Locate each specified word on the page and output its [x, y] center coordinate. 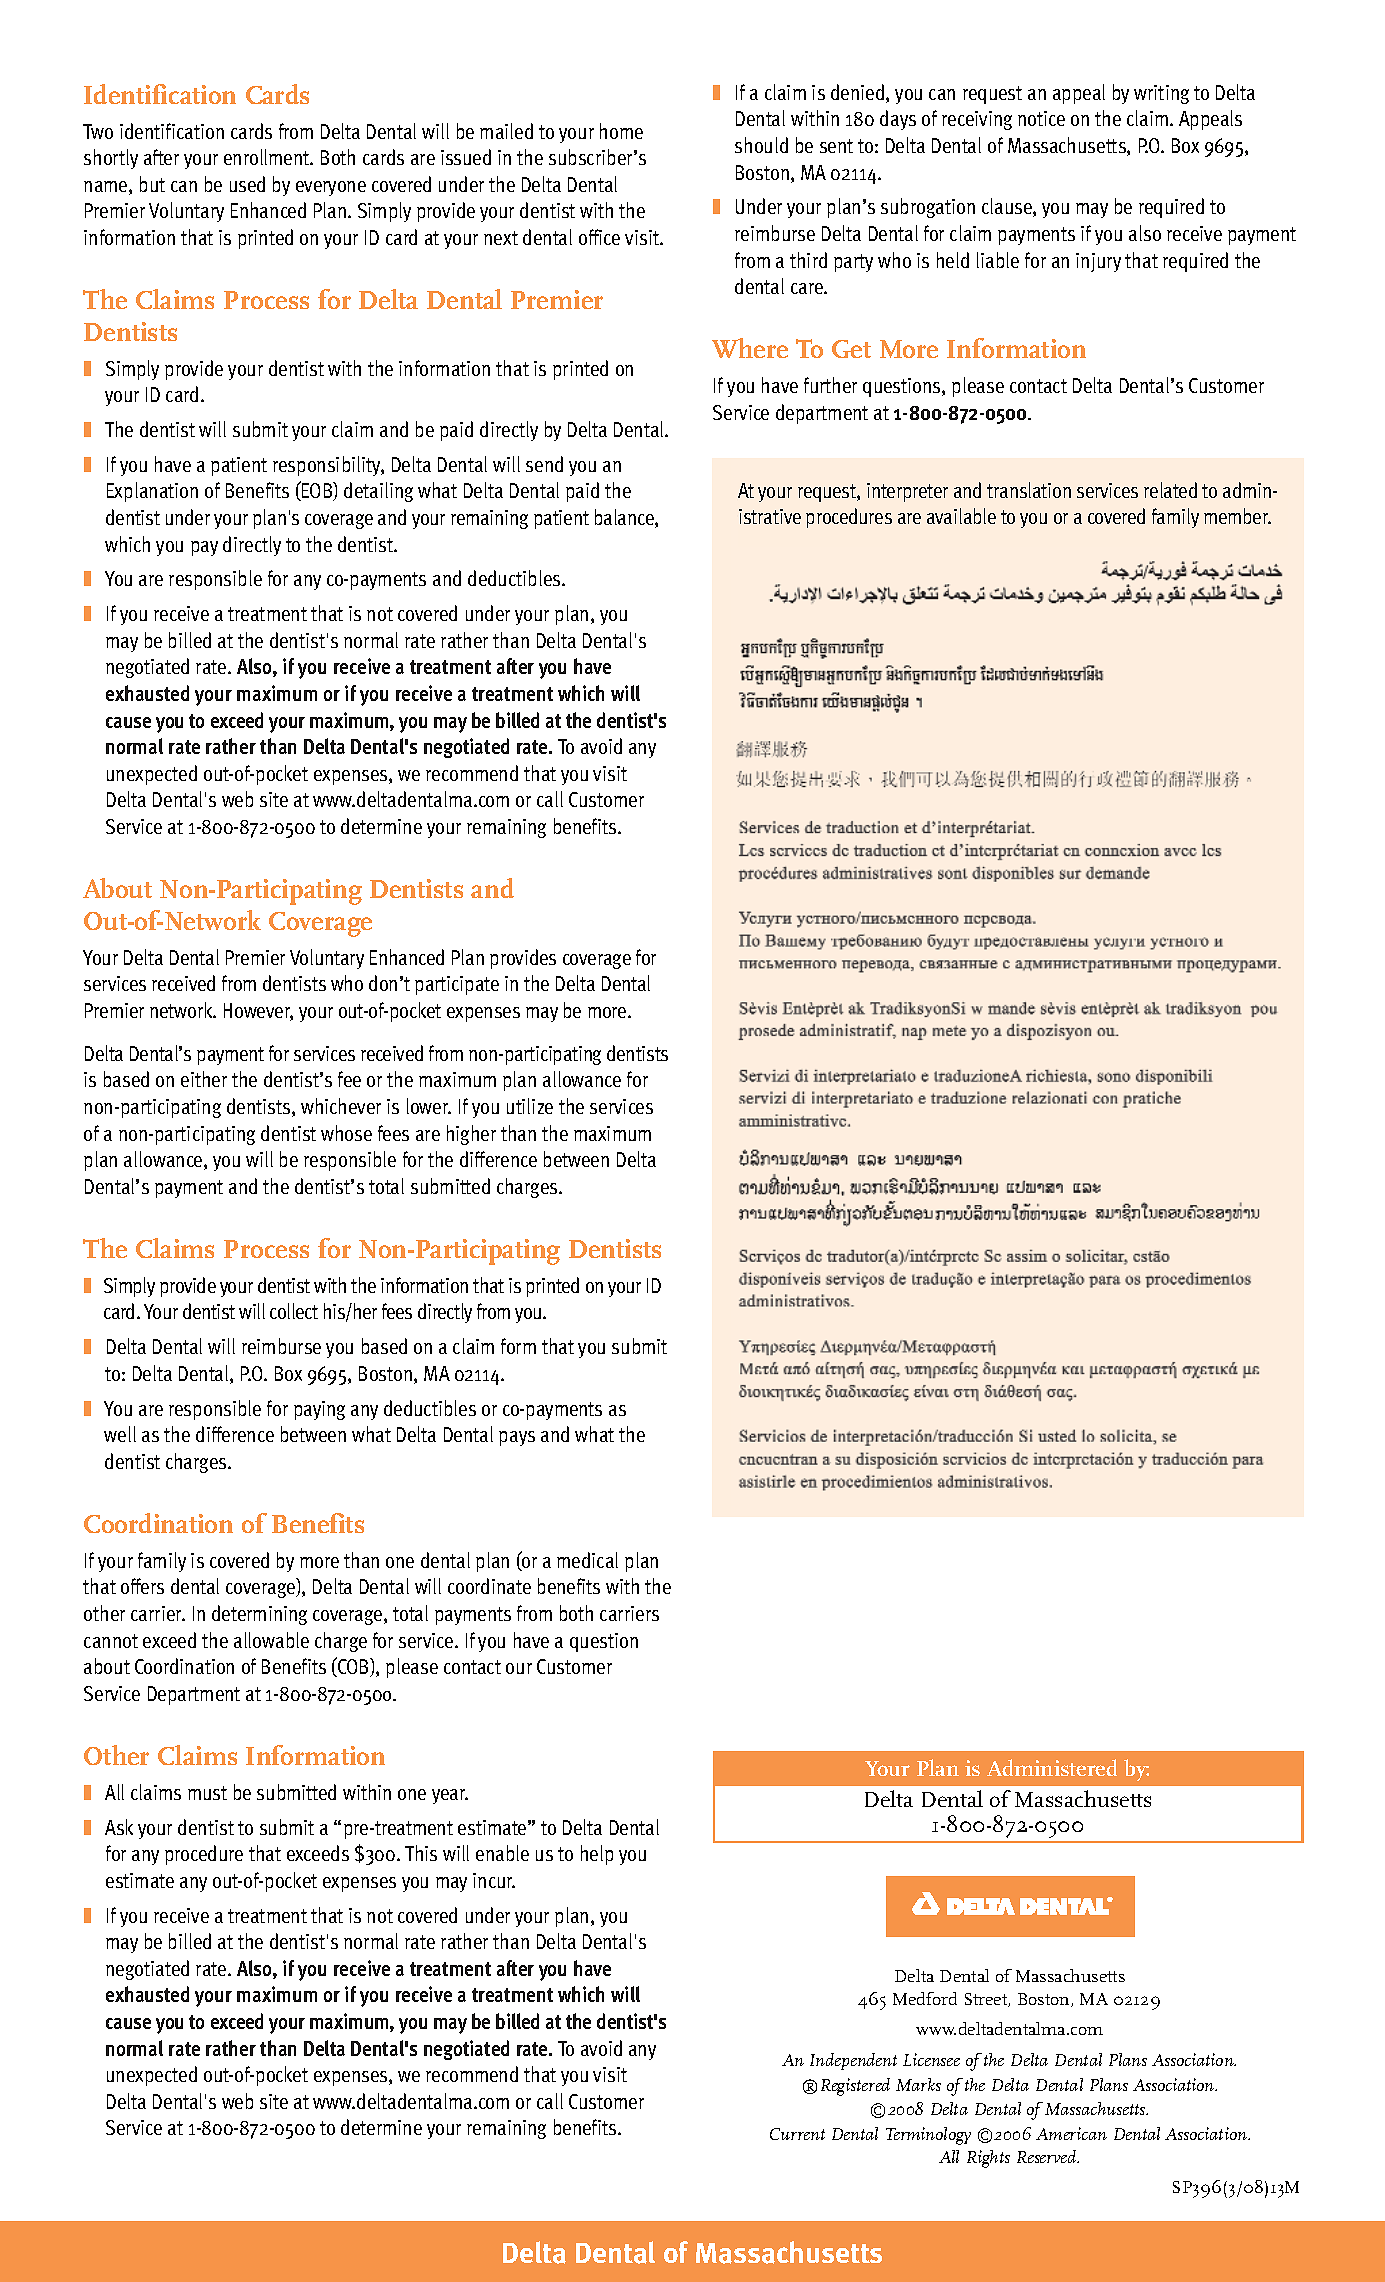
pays [517, 1438]
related [1170, 490]
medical [587, 1560]
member [1237, 516]
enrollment [268, 157]
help [597, 1855]
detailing [378, 492]
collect [294, 1311]
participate [457, 985]
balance [625, 518]
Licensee [931, 2059]
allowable [271, 1640]
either [204, 1079]
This [421, 1853]
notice [1041, 118]
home [621, 131]
